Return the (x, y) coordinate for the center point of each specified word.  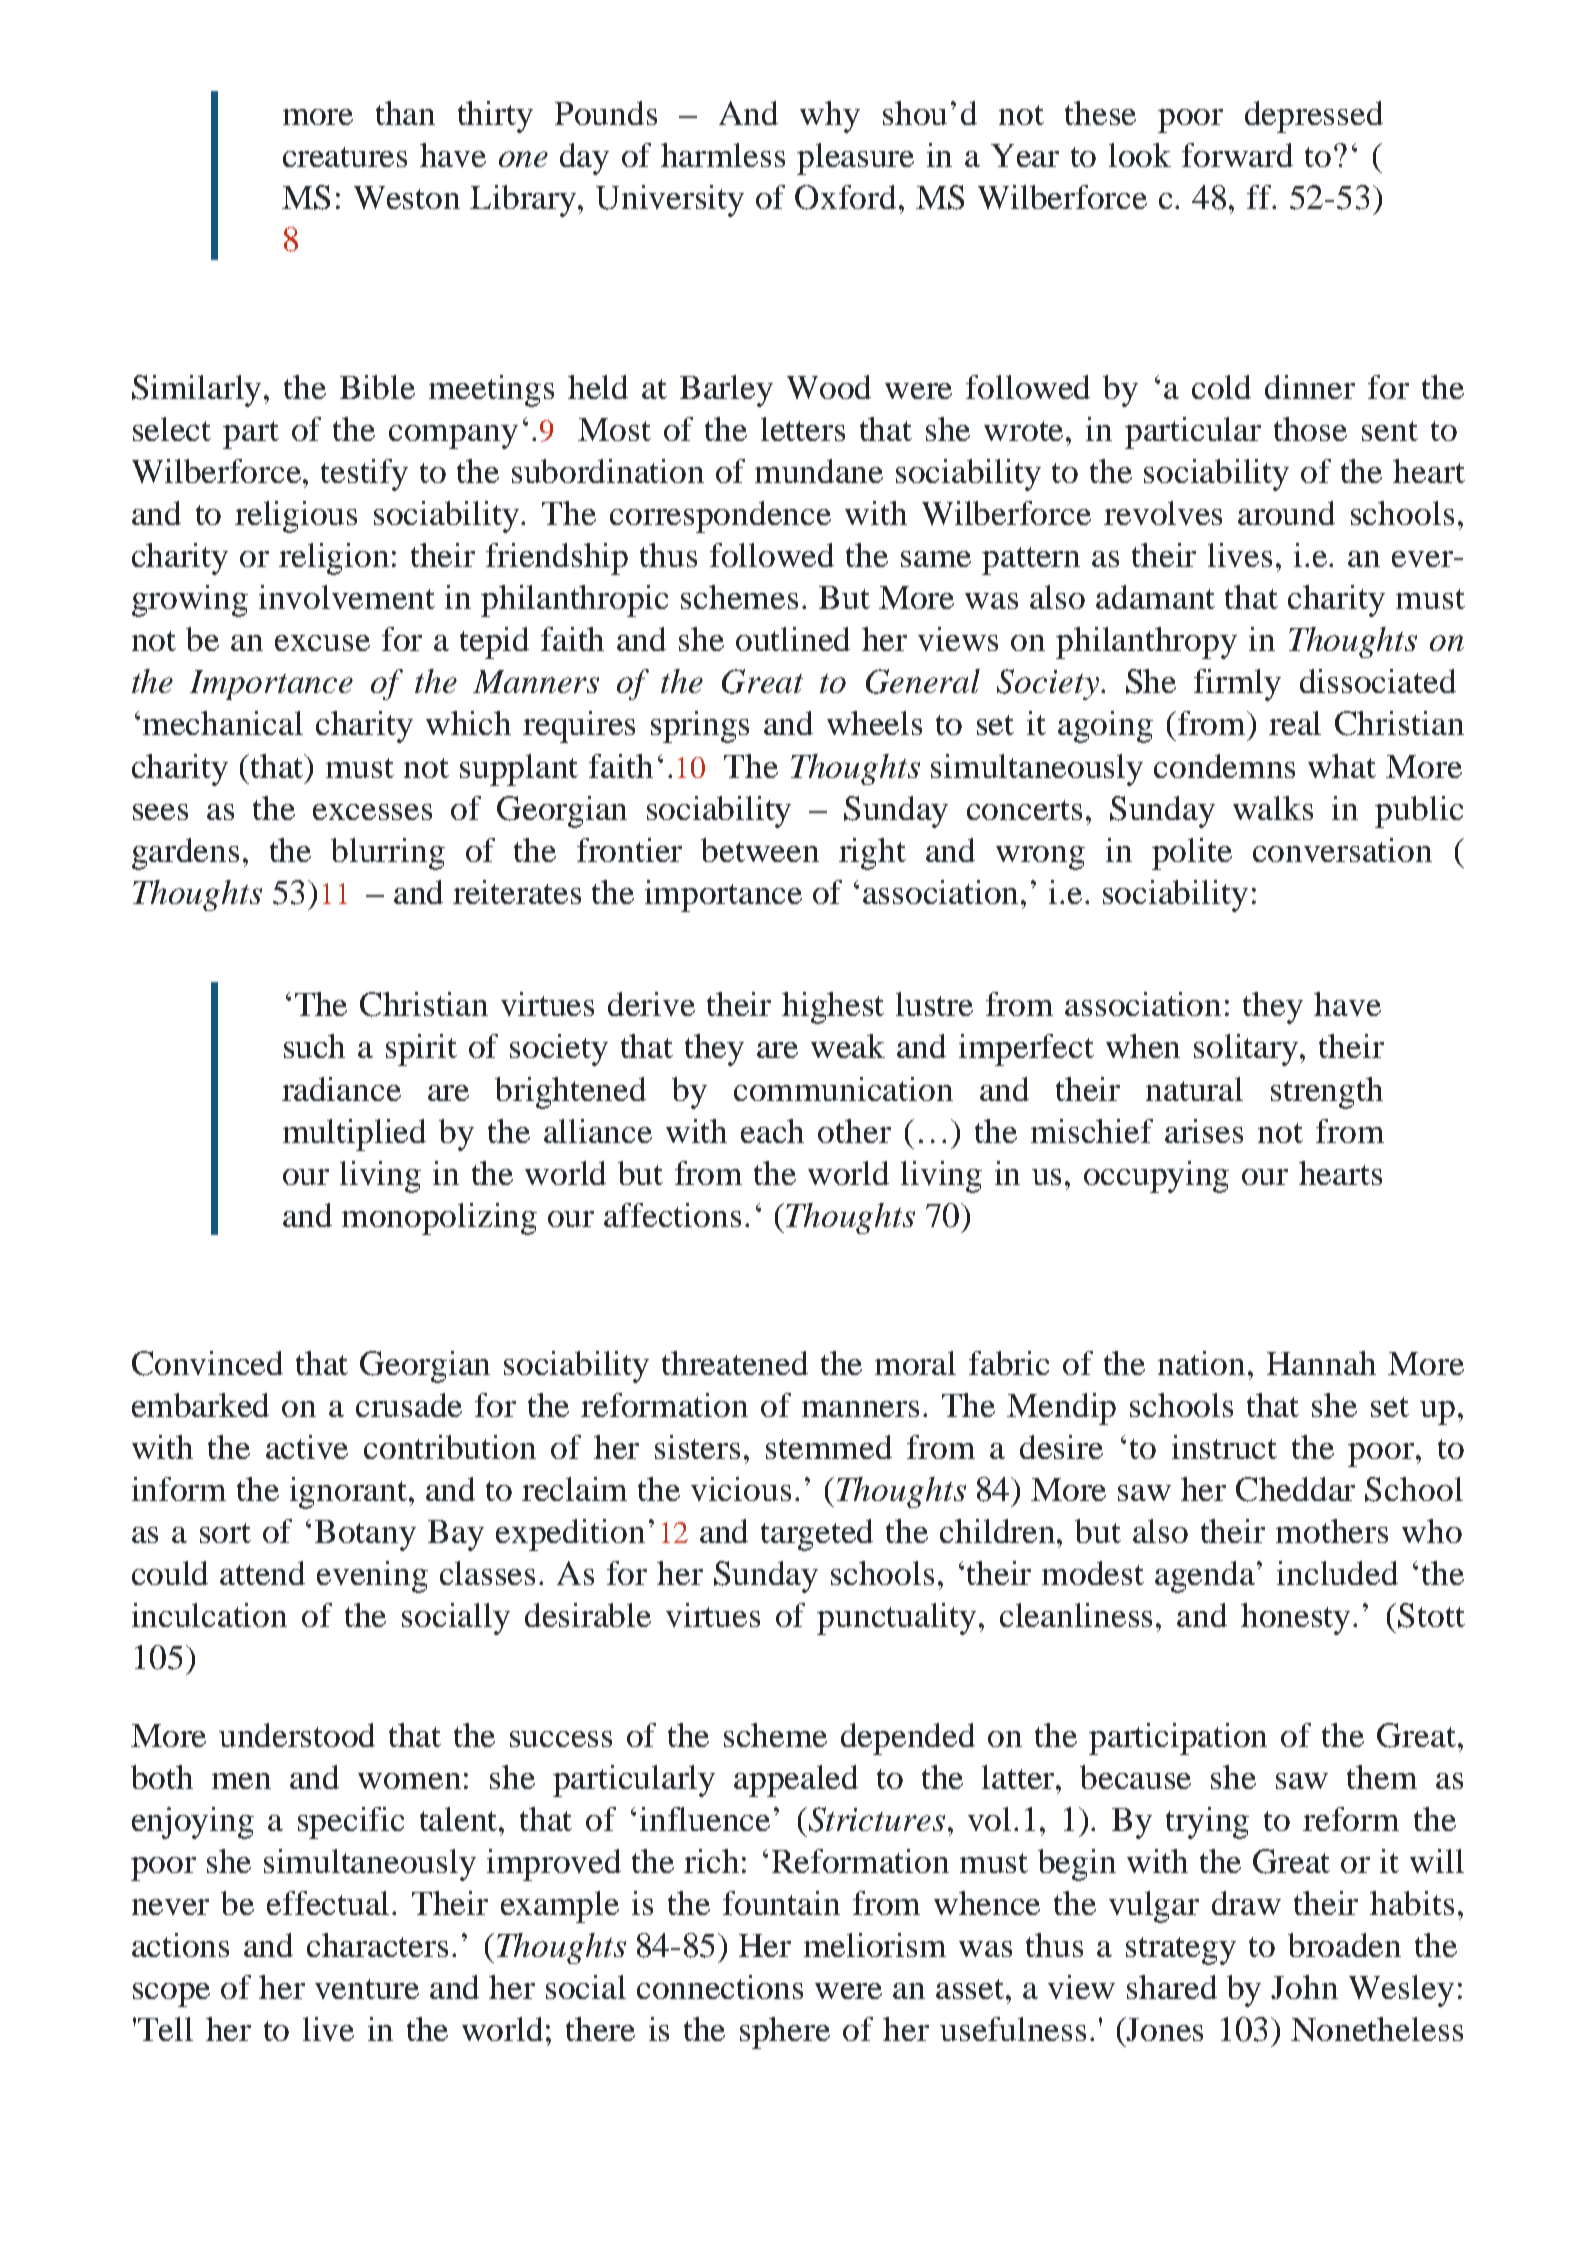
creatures (345, 157)
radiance (341, 1089)
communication (843, 1089)
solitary (1247, 1050)
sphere (785, 2033)
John (1304, 1987)
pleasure (855, 159)
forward (1237, 155)
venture (367, 1989)
